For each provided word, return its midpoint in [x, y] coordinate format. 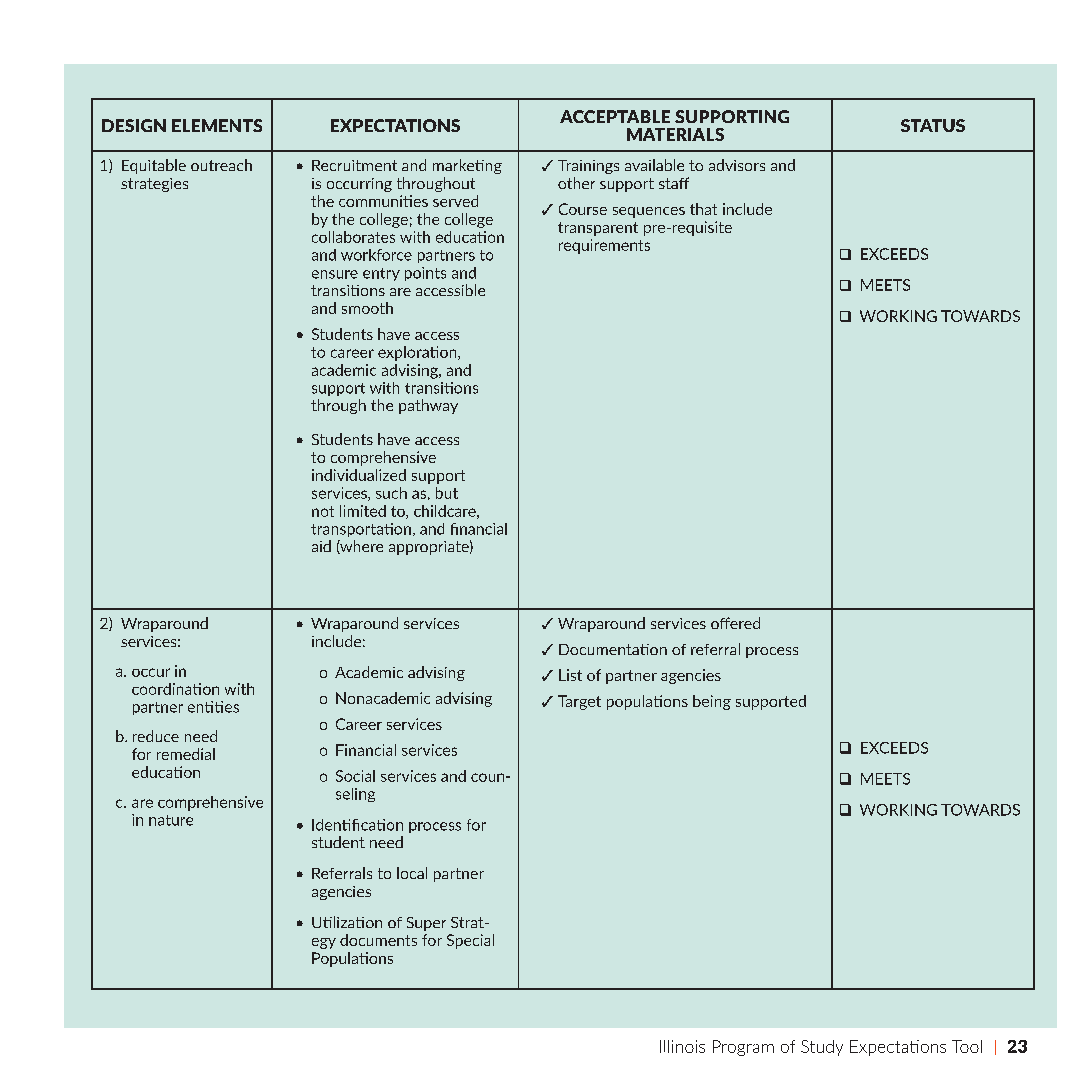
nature [171, 820]
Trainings [588, 167]
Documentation [613, 649]
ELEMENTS [217, 125]
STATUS [933, 125]
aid [321, 546]
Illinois [682, 1046]
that [703, 209]
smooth [367, 308]
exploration [418, 353]
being [712, 702]
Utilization [347, 922]
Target [579, 702]
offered [735, 623]
